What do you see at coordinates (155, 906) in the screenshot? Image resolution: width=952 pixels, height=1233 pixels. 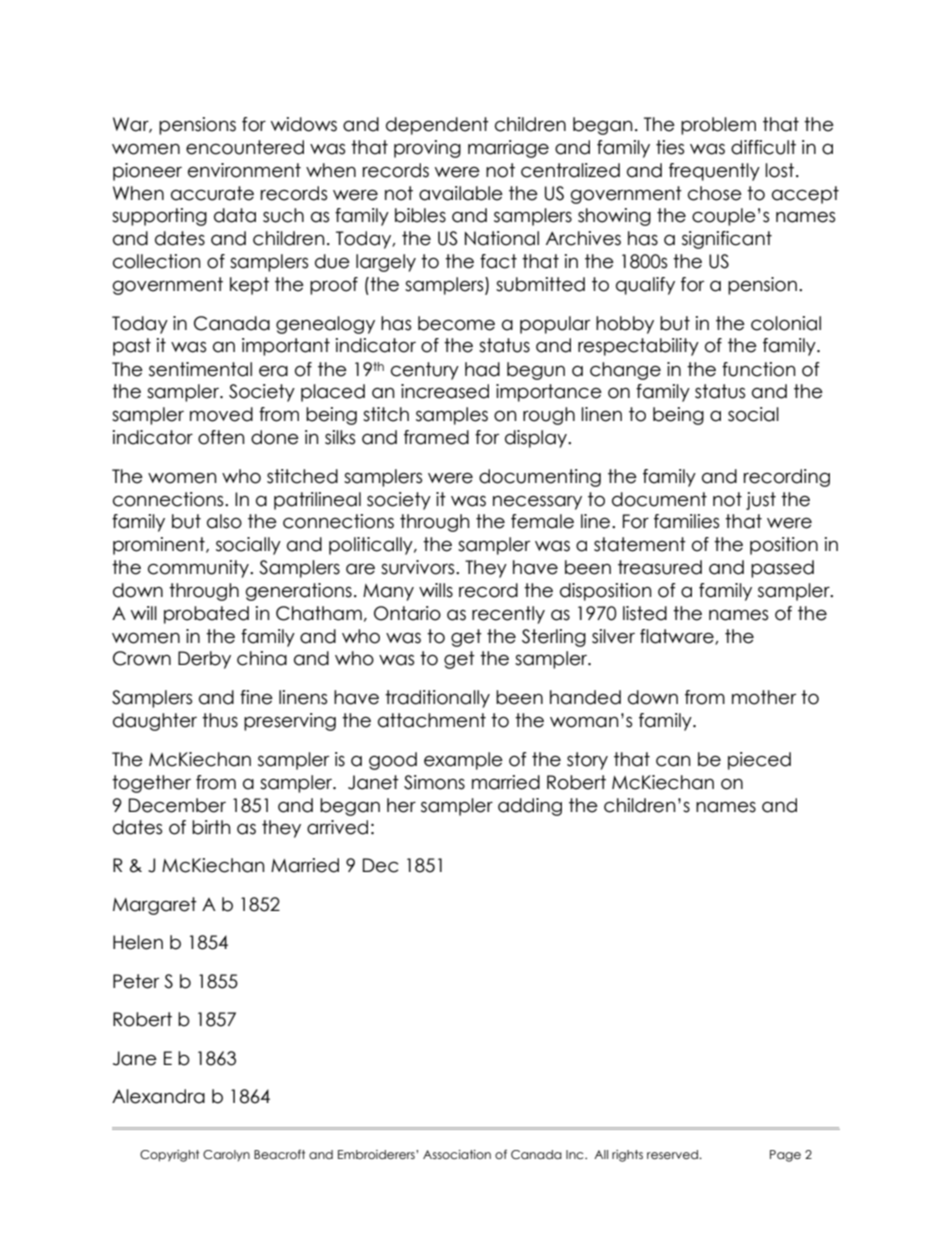 I see `Margaret` at bounding box center [155, 906].
